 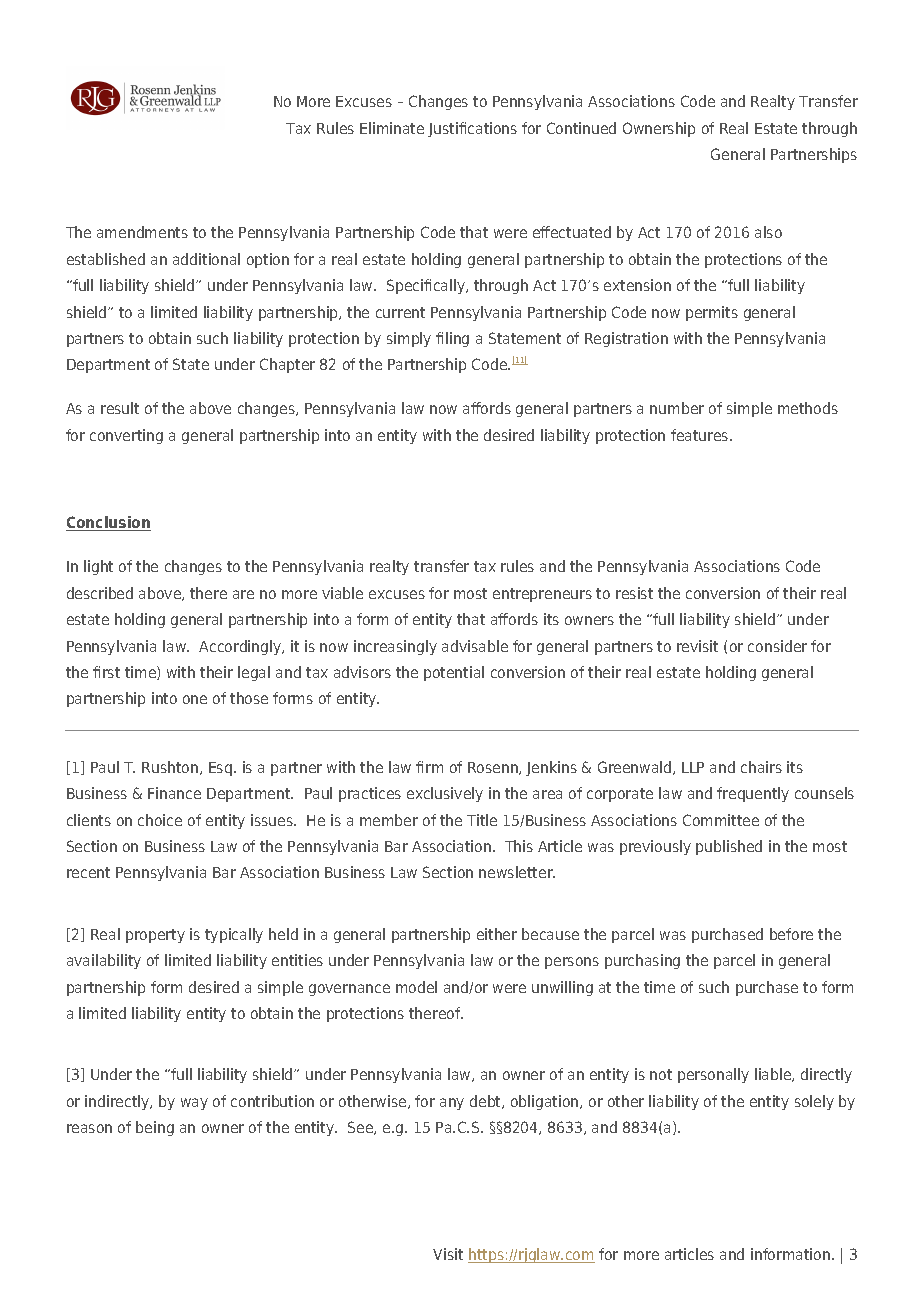 What do you see at coordinates (409, 339) in the image?
I see `simply` at bounding box center [409, 339].
